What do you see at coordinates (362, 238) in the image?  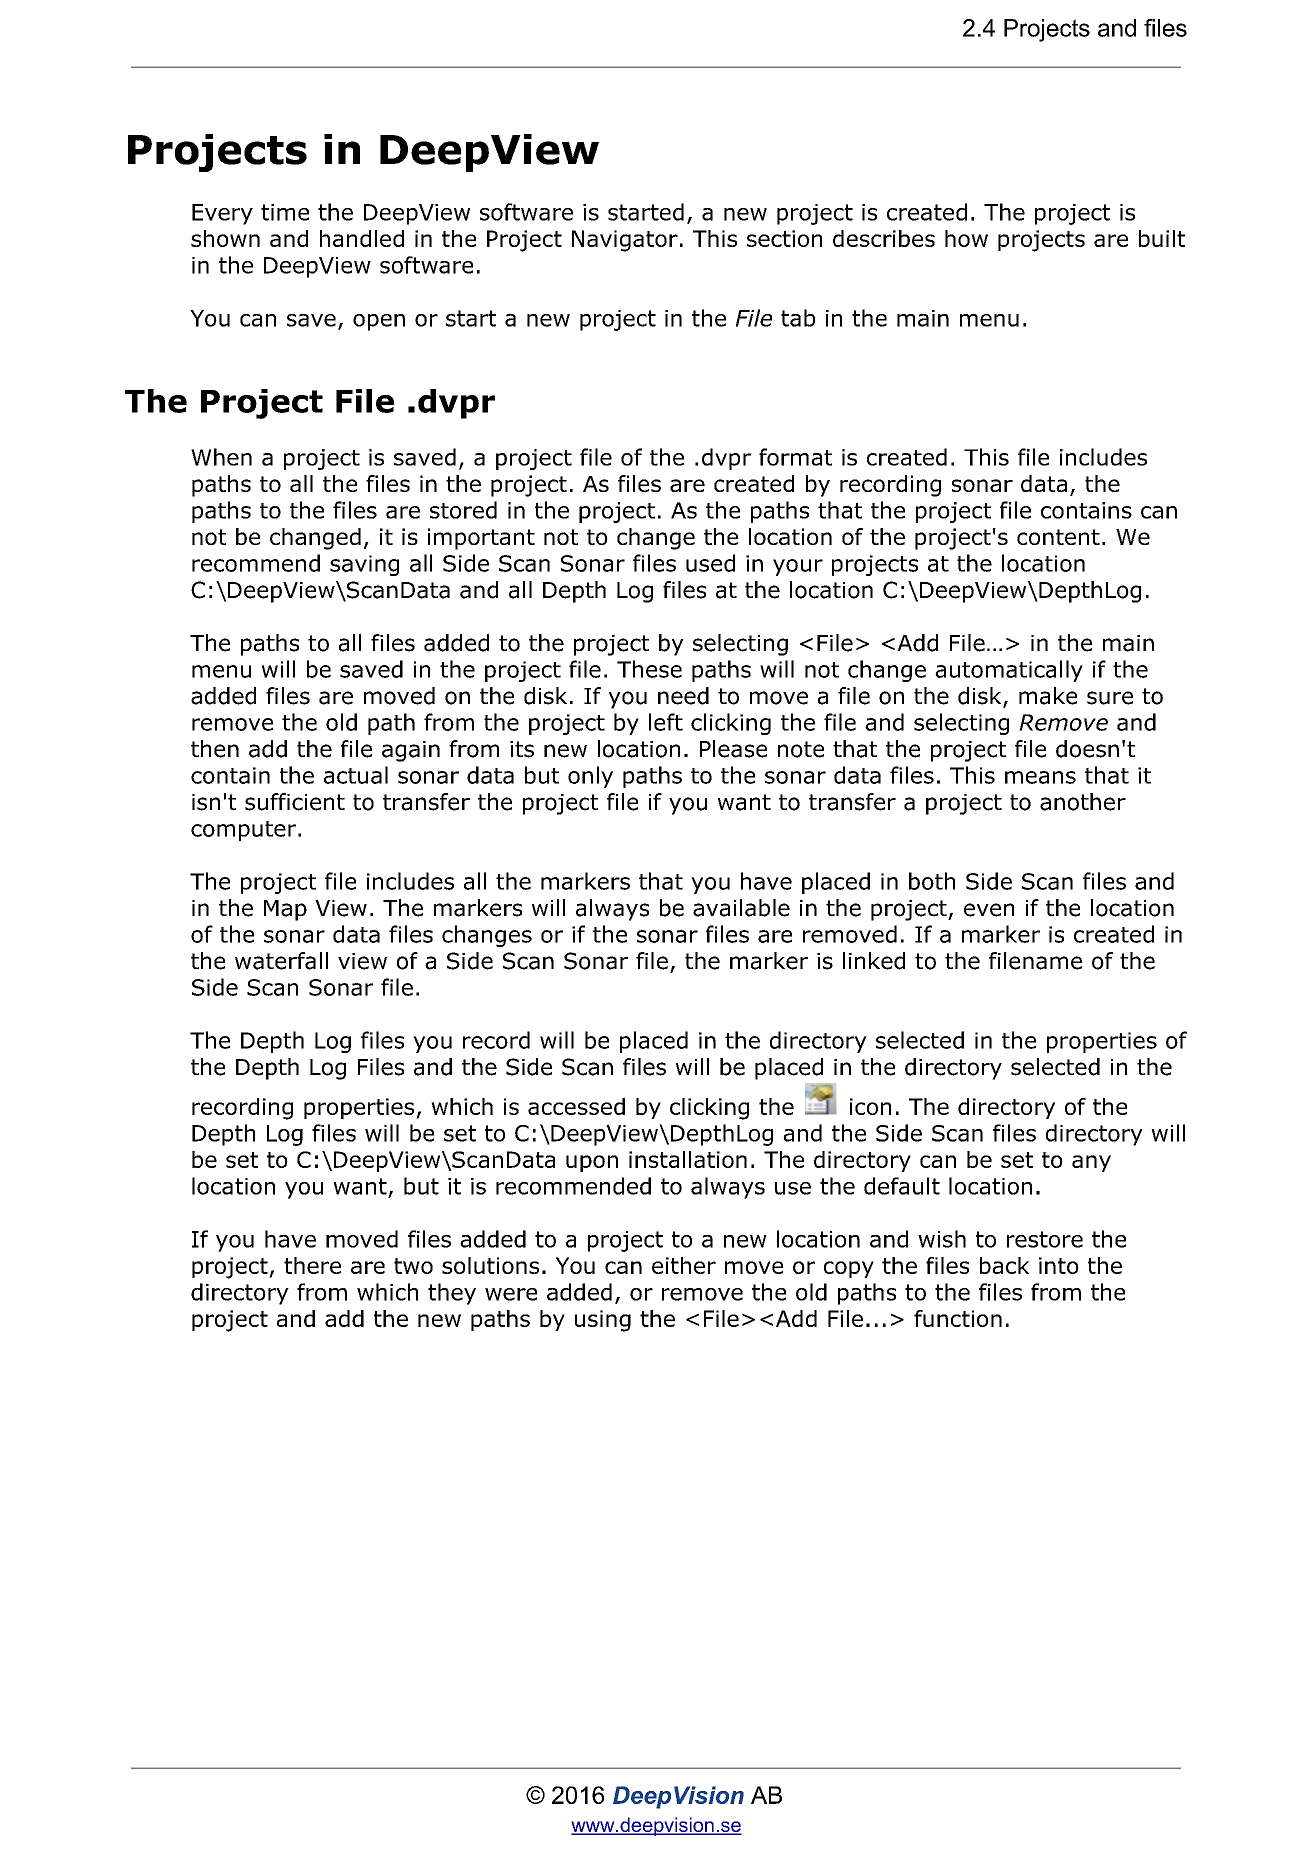 I see `handled` at bounding box center [362, 238].
